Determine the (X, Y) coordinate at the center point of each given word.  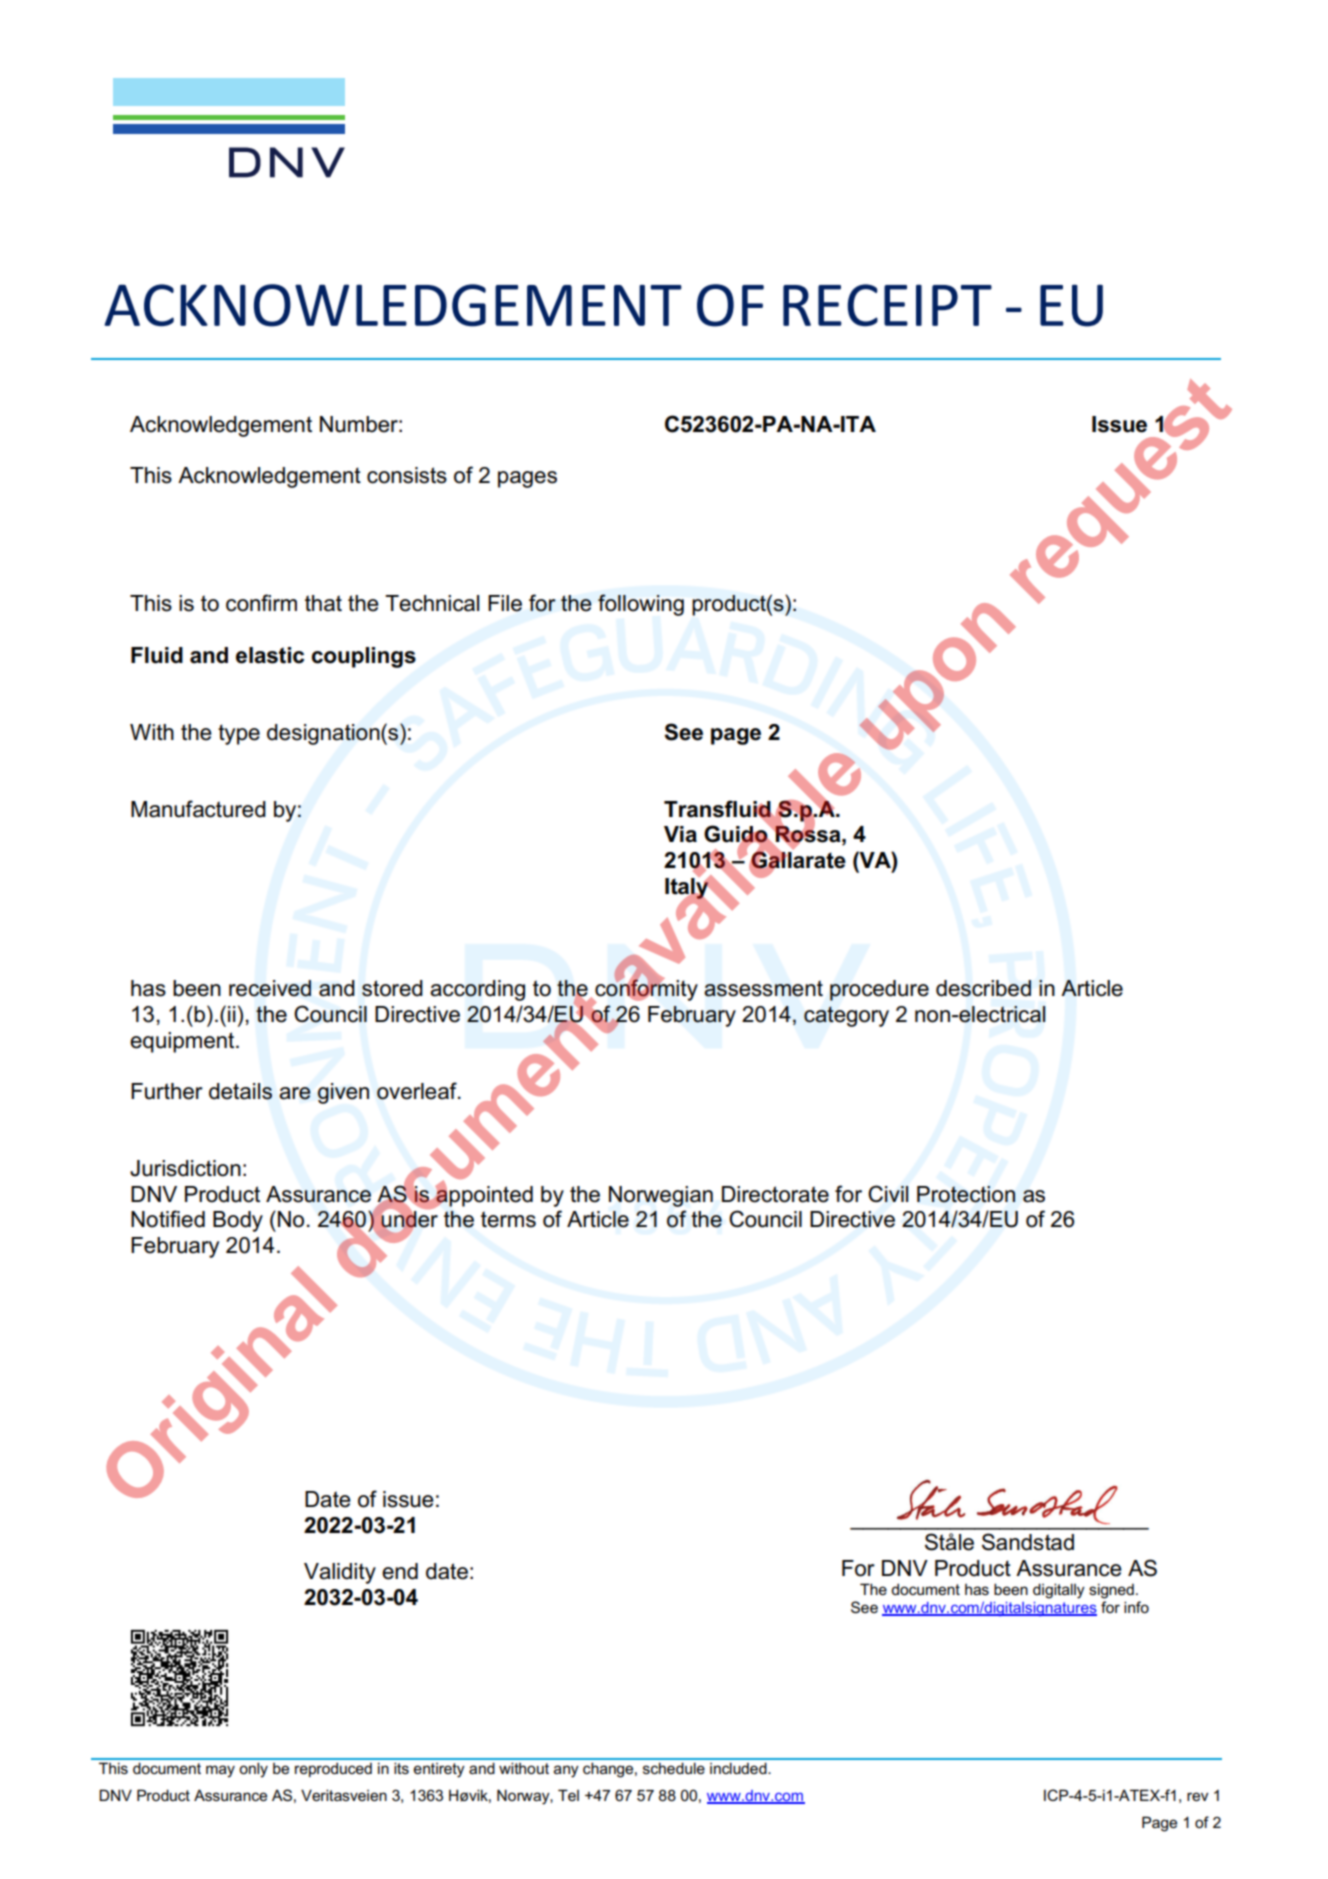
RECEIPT (887, 305)
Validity (340, 1573)
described (983, 988)
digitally (1059, 1591)
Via (680, 834)
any (566, 1771)
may (220, 1771)
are (295, 1093)
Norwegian (661, 1196)
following (641, 605)
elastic (270, 655)
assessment (763, 988)
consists (407, 475)
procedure (879, 990)
